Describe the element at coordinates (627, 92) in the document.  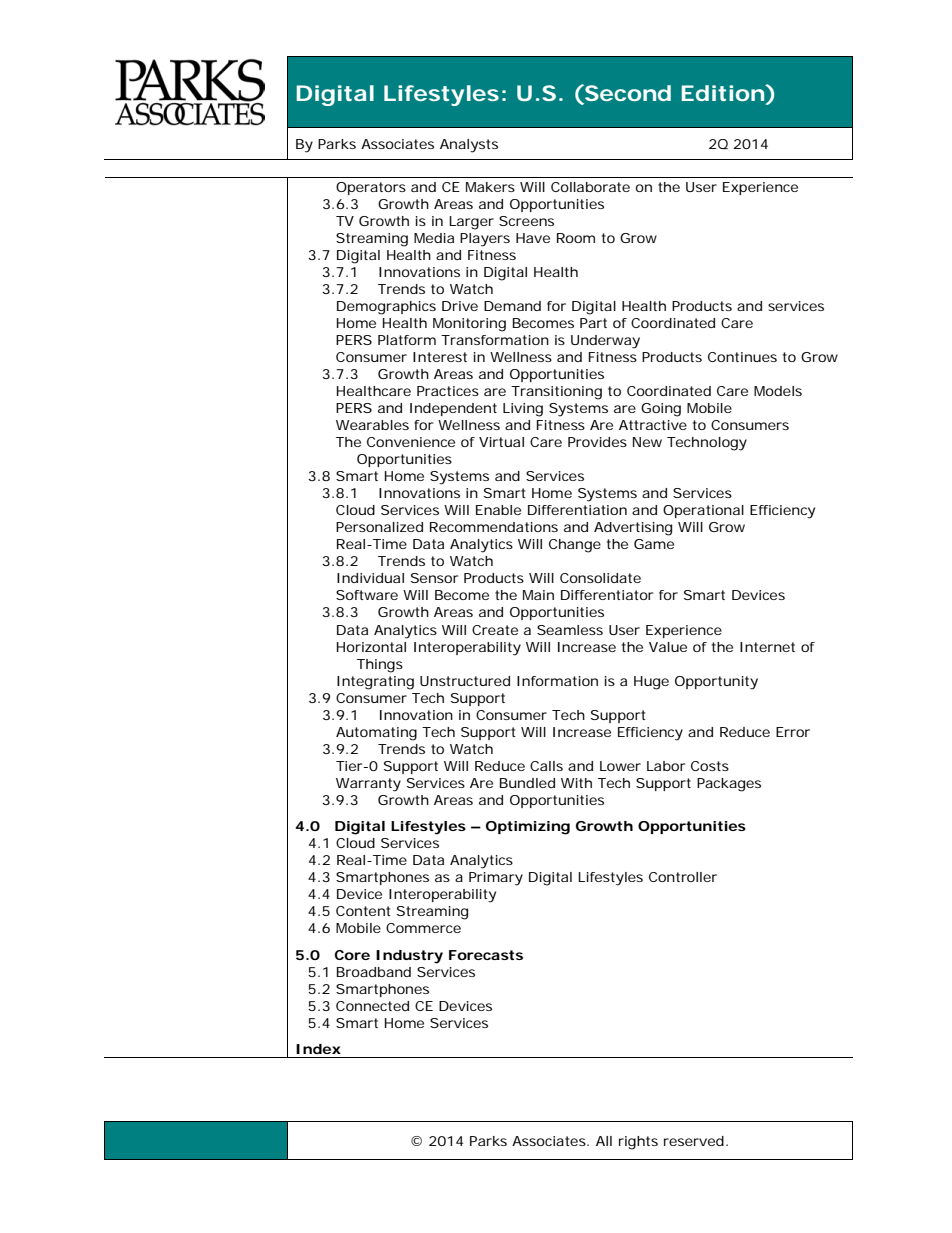
I see `Second` at that location.
